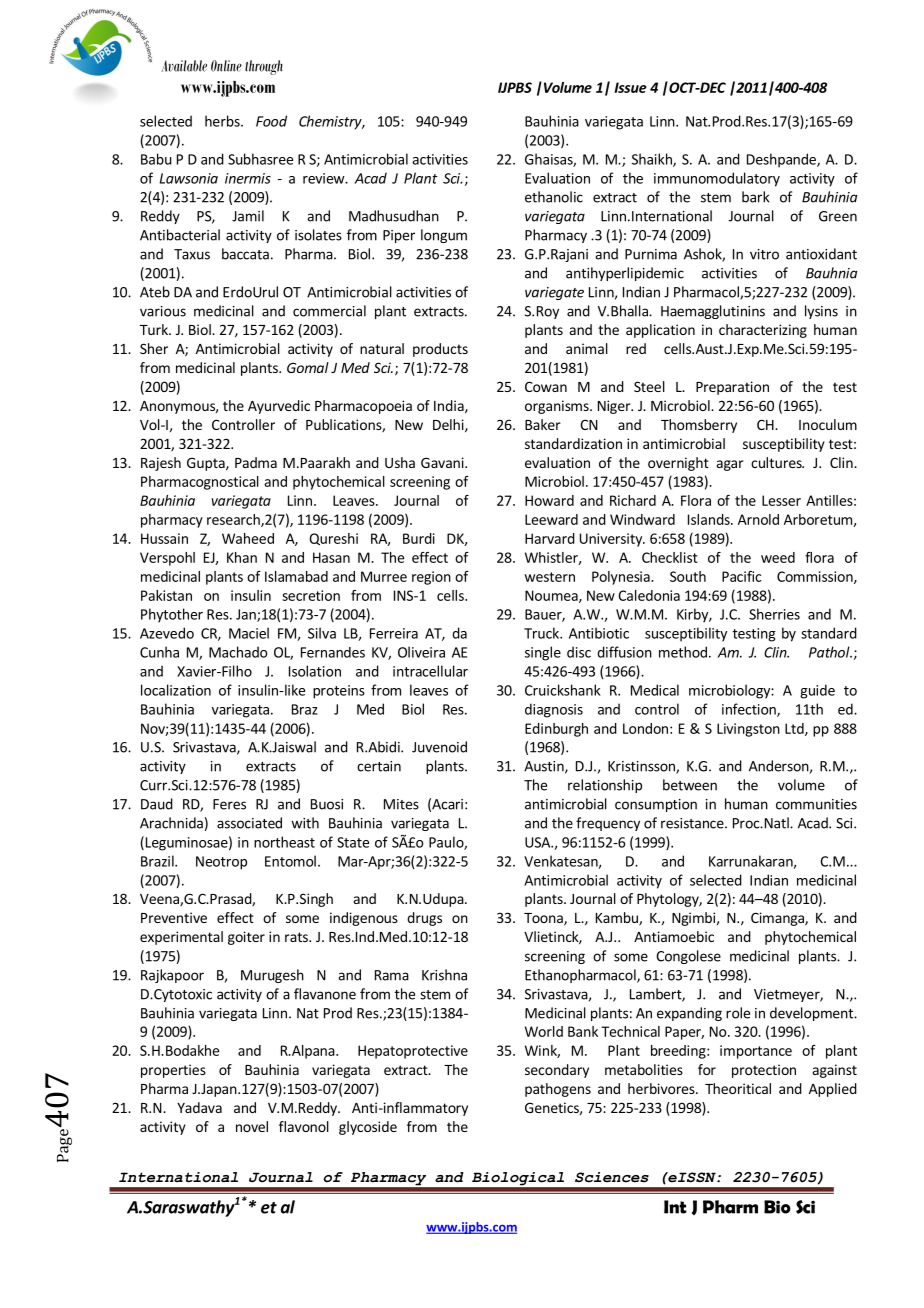 This screenshot has width=924, height=1308. I want to click on associated, so click(249, 823).
